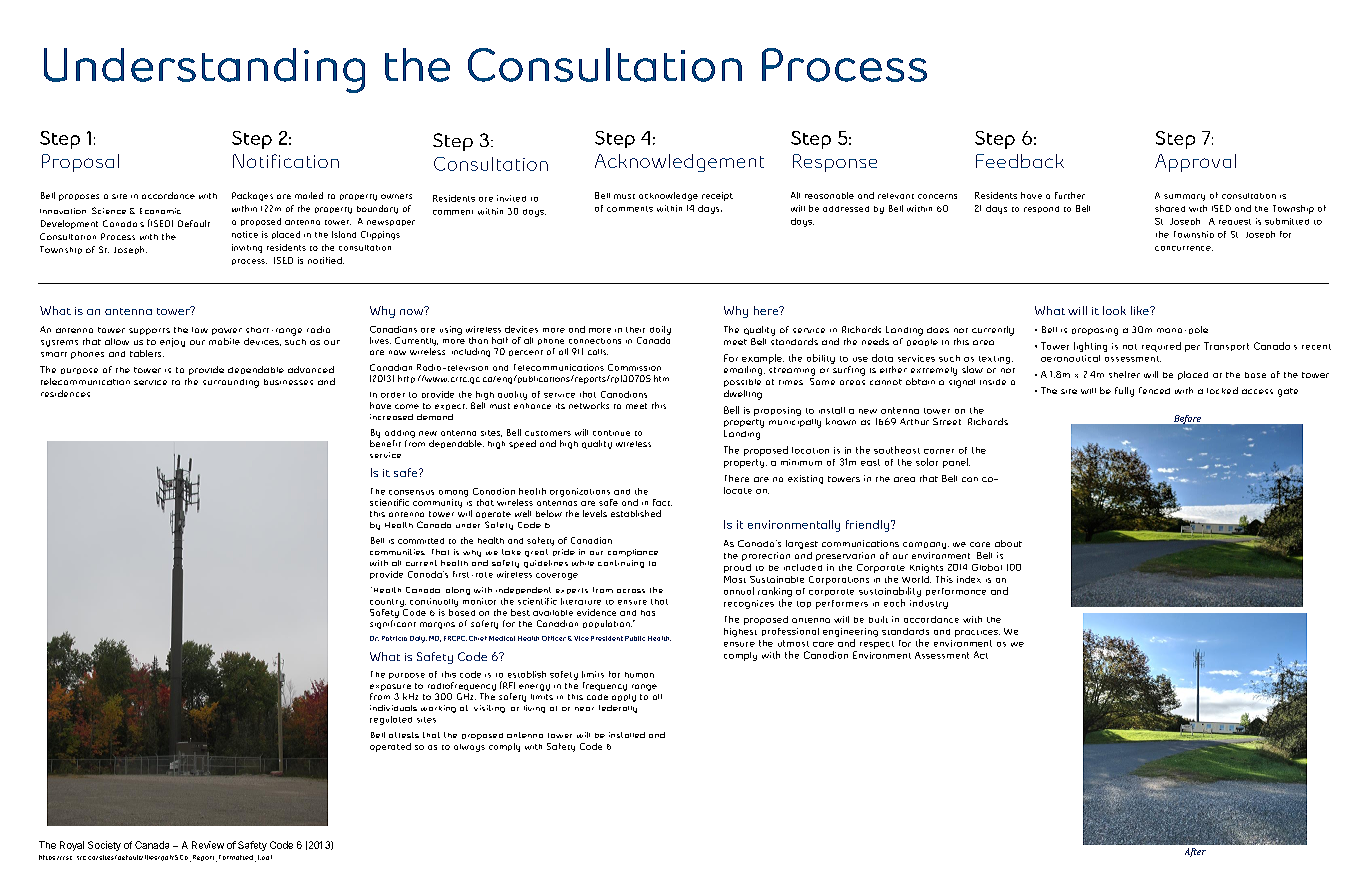  I want to click on receipt, so click(717, 196).
